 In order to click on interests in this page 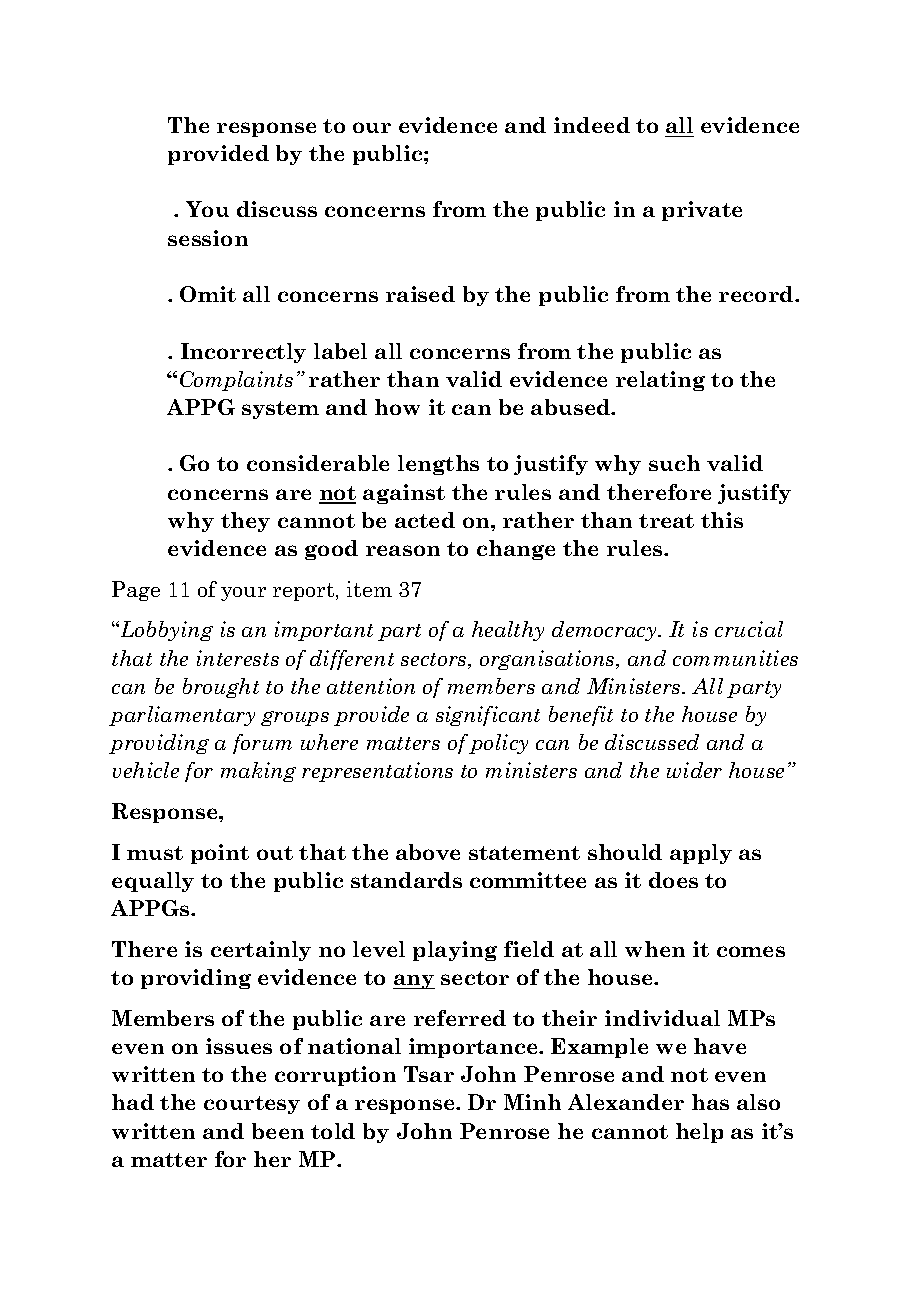, I will do `click(238, 658)`.
